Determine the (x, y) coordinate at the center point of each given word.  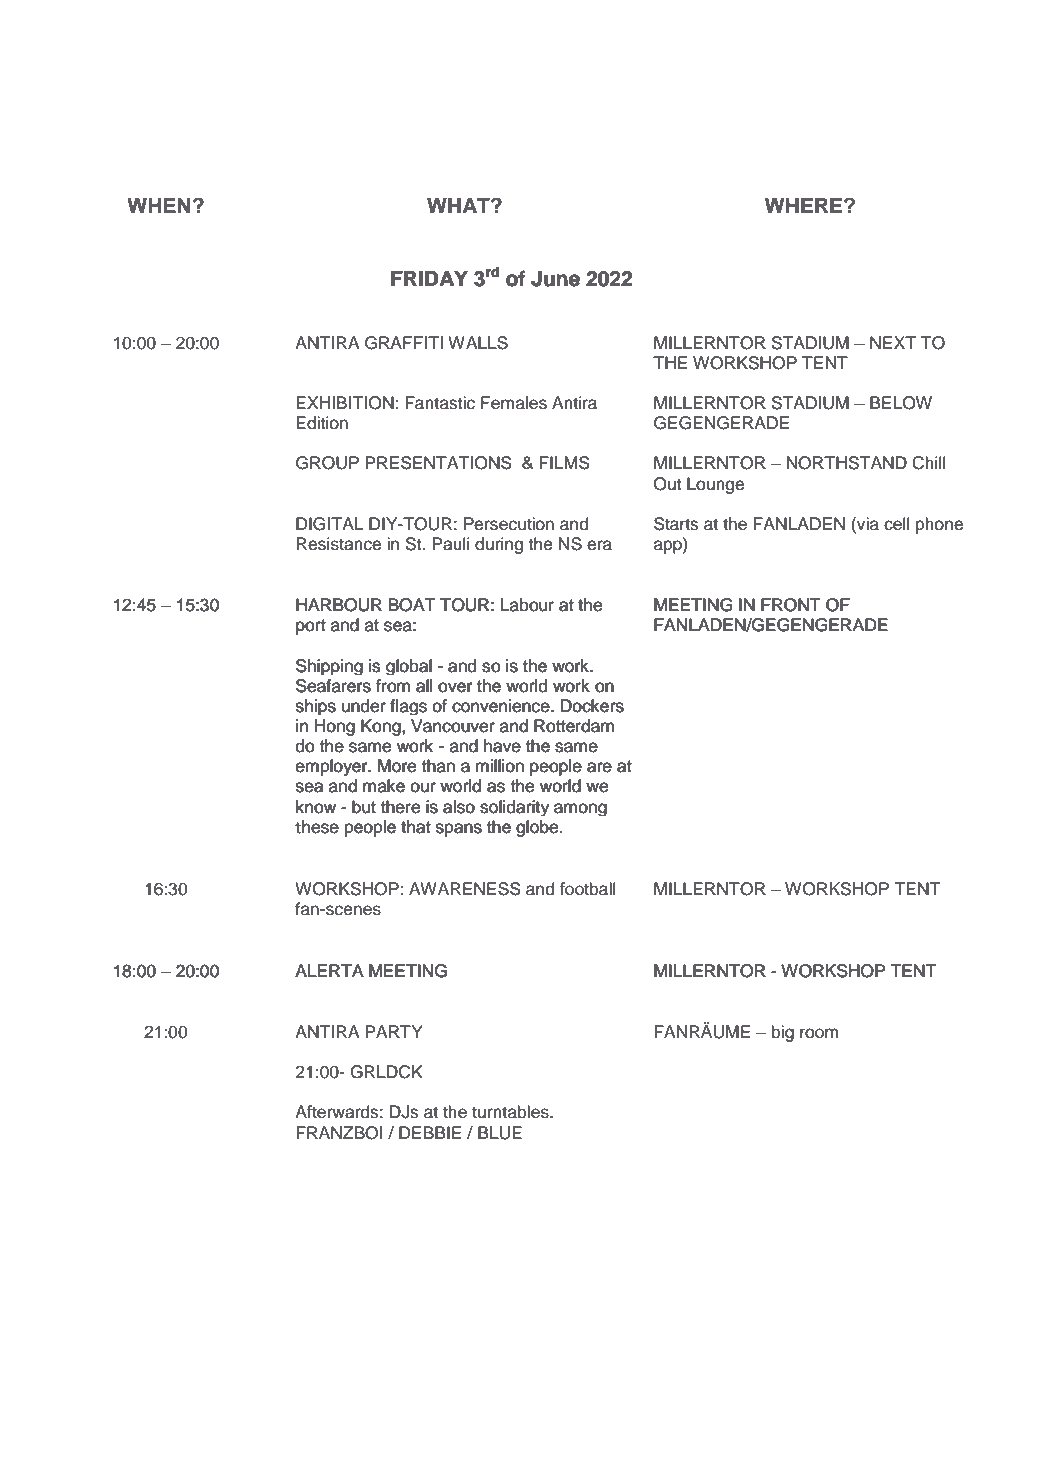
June (555, 279)
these (317, 827)
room (819, 1033)
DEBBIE (430, 1132)
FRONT (790, 605)
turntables (511, 1112)
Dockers (592, 706)
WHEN (158, 205)
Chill (928, 463)
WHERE (805, 205)
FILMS (564, 463)
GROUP (327, 463)
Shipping (329, 667)
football (587, 889)
